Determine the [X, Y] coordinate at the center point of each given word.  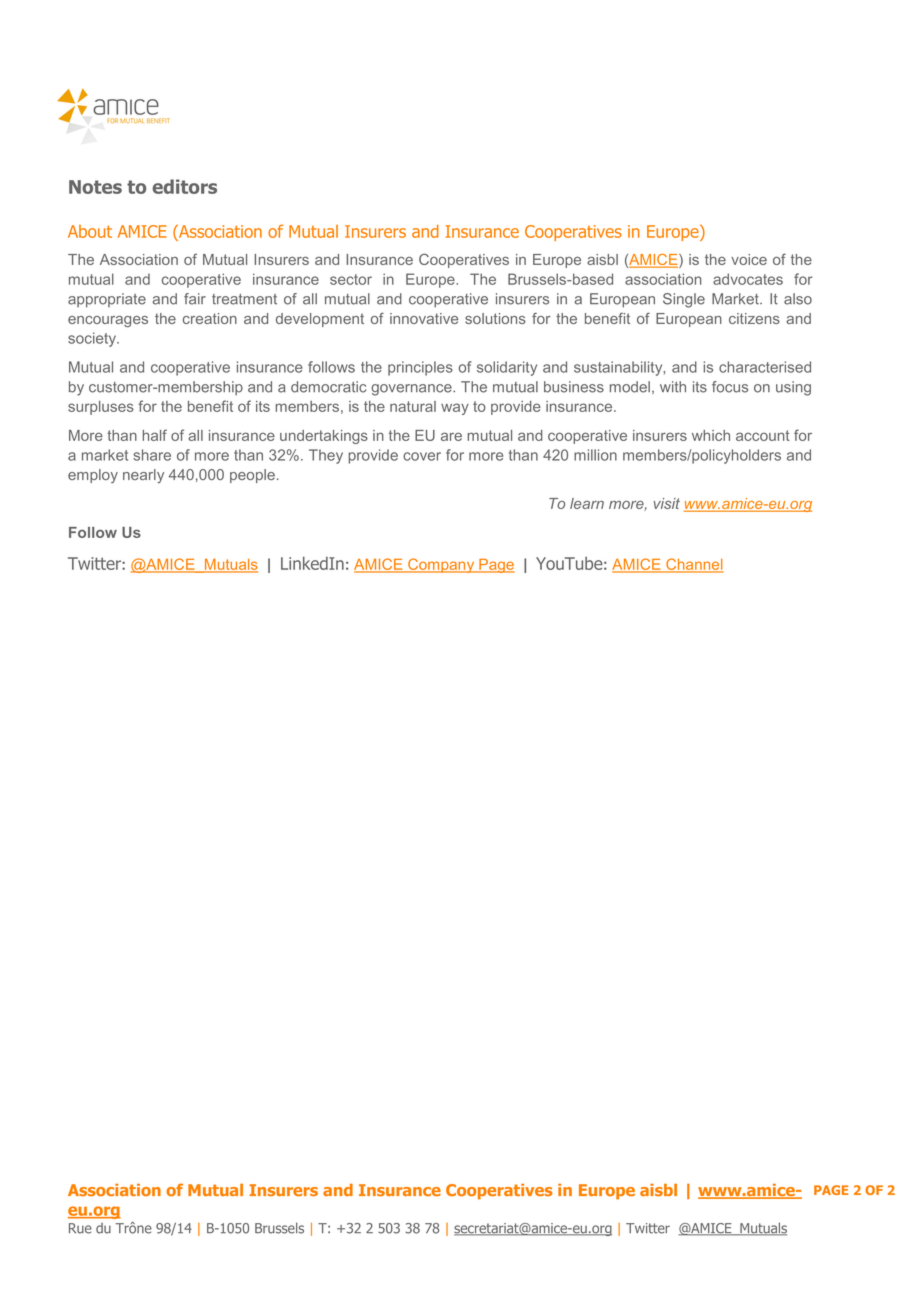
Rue [80, 1228]
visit [667, 503]
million [595, 455]
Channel [694, 565]
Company [441, 565]
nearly [143, 476]
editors [184, 186]
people [252, 476]
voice [749, 259]
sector [351, 279]
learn [587, 503]
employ [93, 476]
